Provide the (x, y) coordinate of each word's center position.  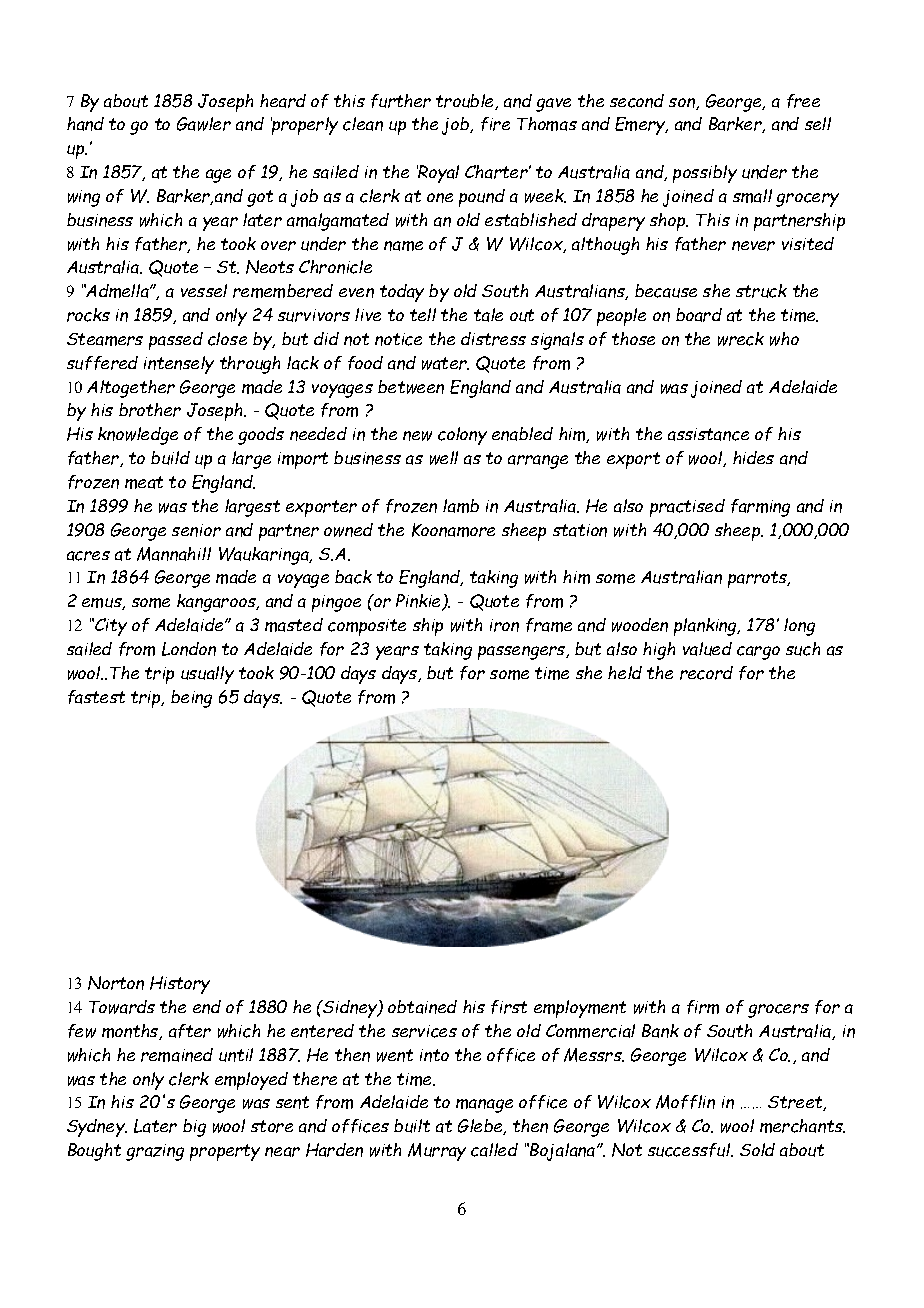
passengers (523, 653)
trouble (466, 102)
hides (753, 457)
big (194, 1128)
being (191, 699)
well (444, 458)
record (706, 673)
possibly (705, 174)
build (170, 458)
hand (85, 124)
